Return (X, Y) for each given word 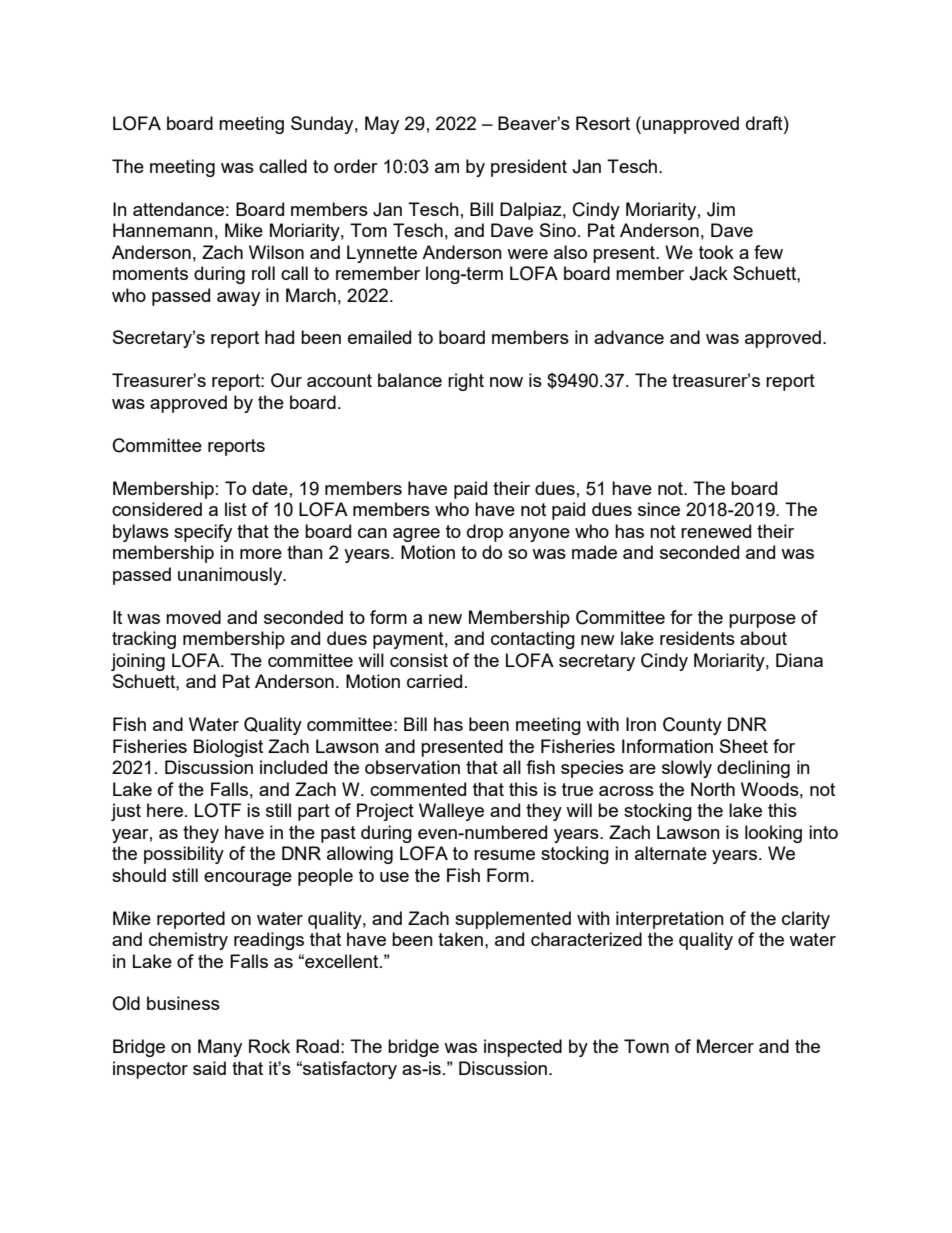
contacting (533, 640)
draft (765, 123)
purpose (762, 621)
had (279, 337)
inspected (523, 1048)
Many (220, 1048)
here (165, 810)
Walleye (451, 812)
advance (629, 337)
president (529, 168)
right (466, 382)
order (356, 166)
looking (773, 834)
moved (193, 617)
